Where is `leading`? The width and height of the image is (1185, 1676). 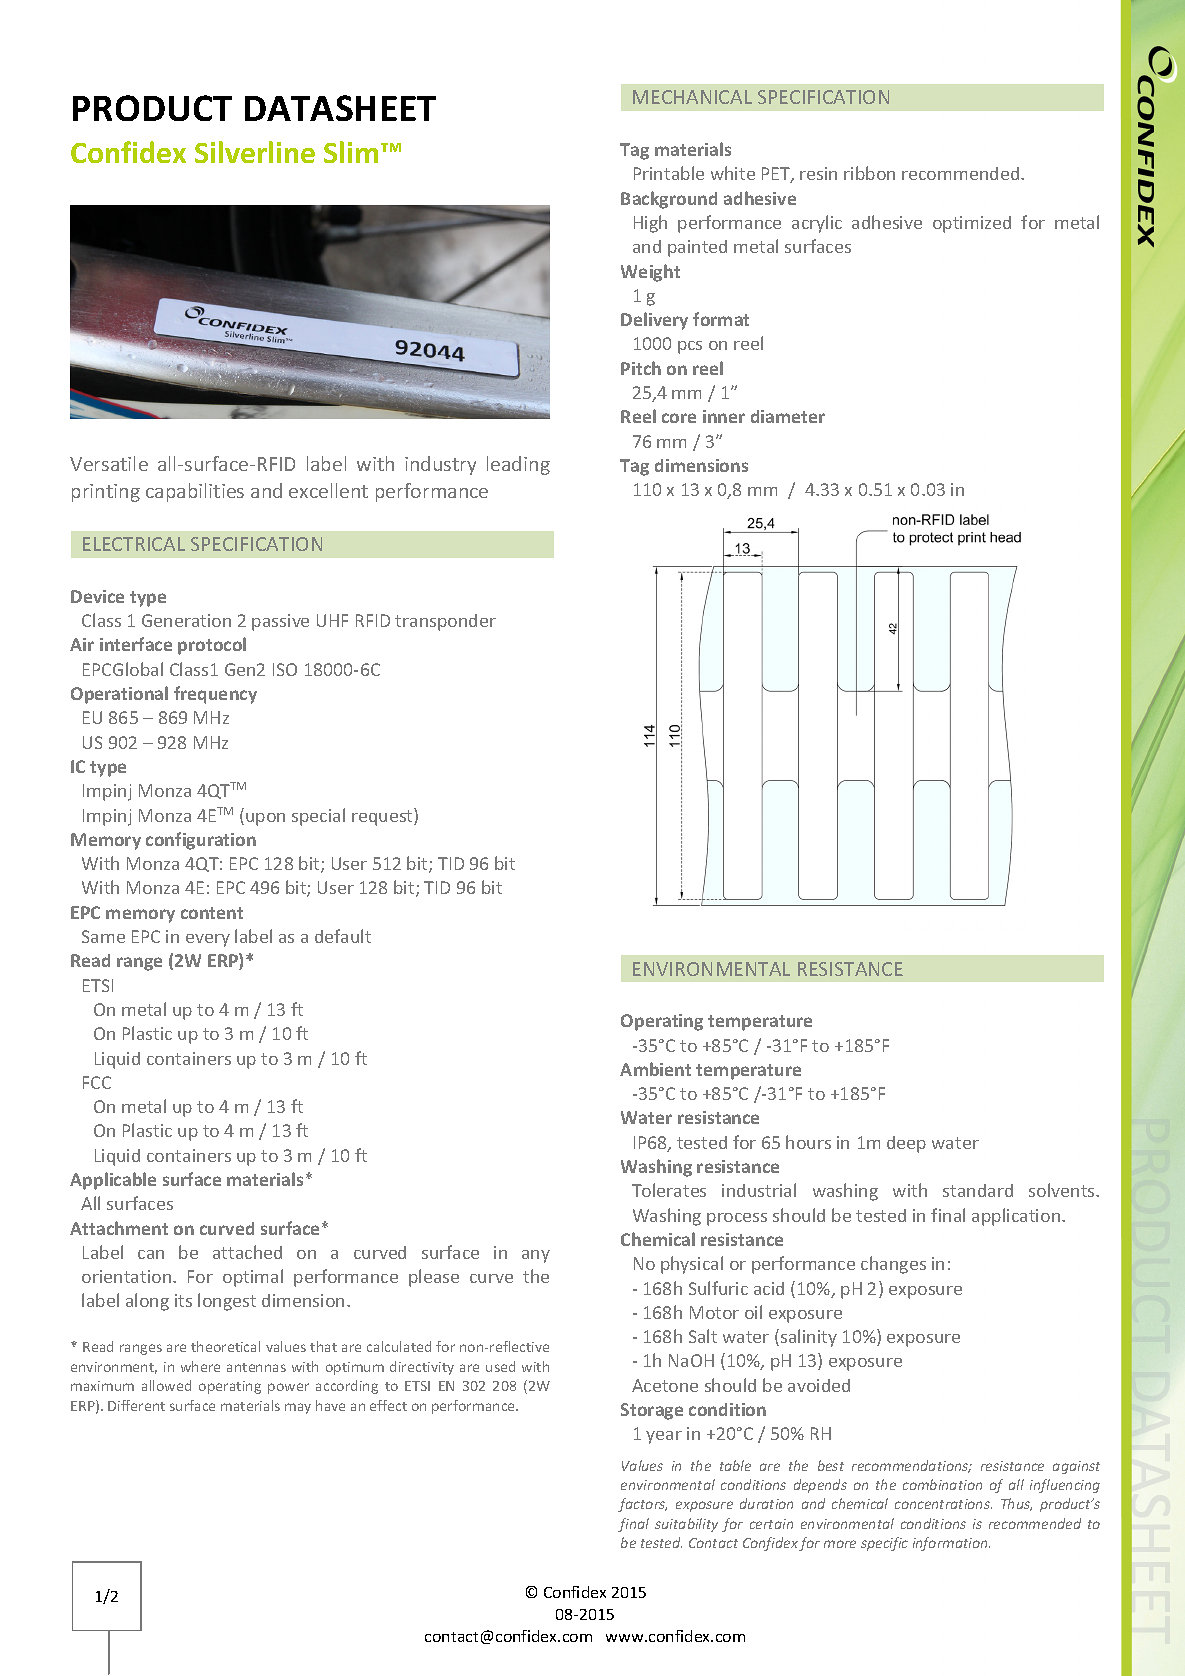
leading is located at coordinates (518, 465).
